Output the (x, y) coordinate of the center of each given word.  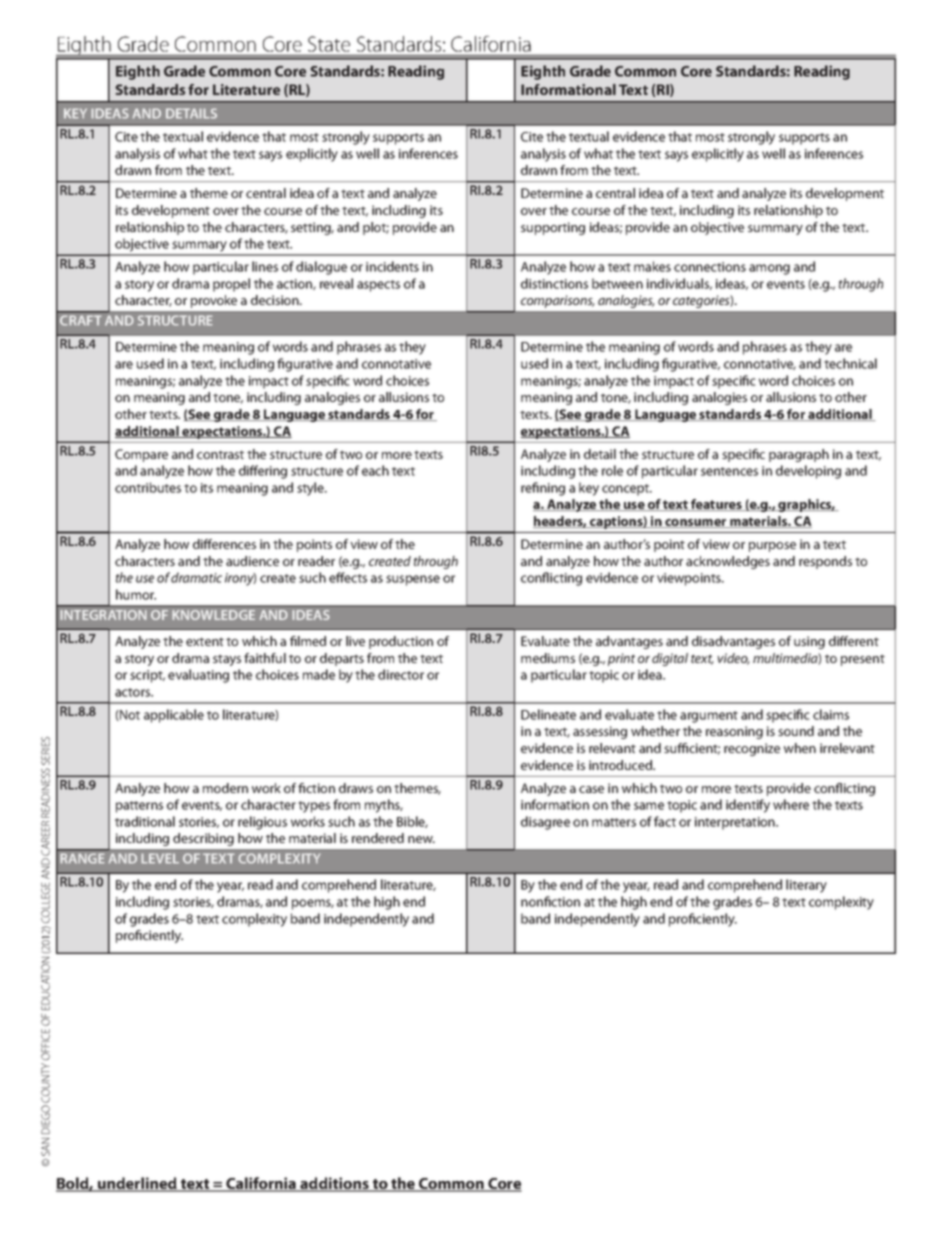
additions (334, 1184)
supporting (553, 228)
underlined (137, 1184)
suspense (413, 580)
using (809, 642)
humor (136, 594)
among (769, 269)
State (329, 44)
